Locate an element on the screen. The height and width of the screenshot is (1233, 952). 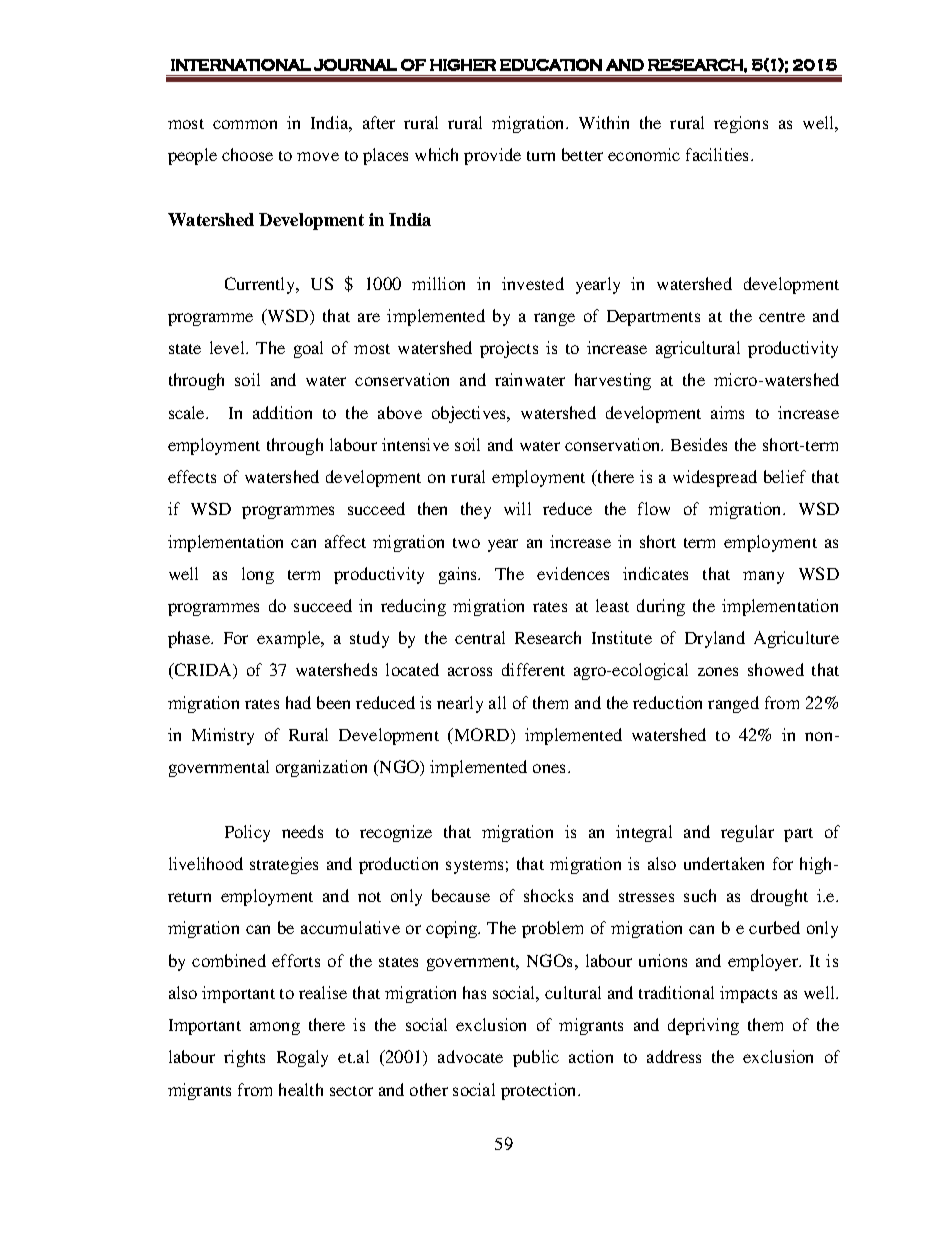
many is located at coordinates (763, 577).
